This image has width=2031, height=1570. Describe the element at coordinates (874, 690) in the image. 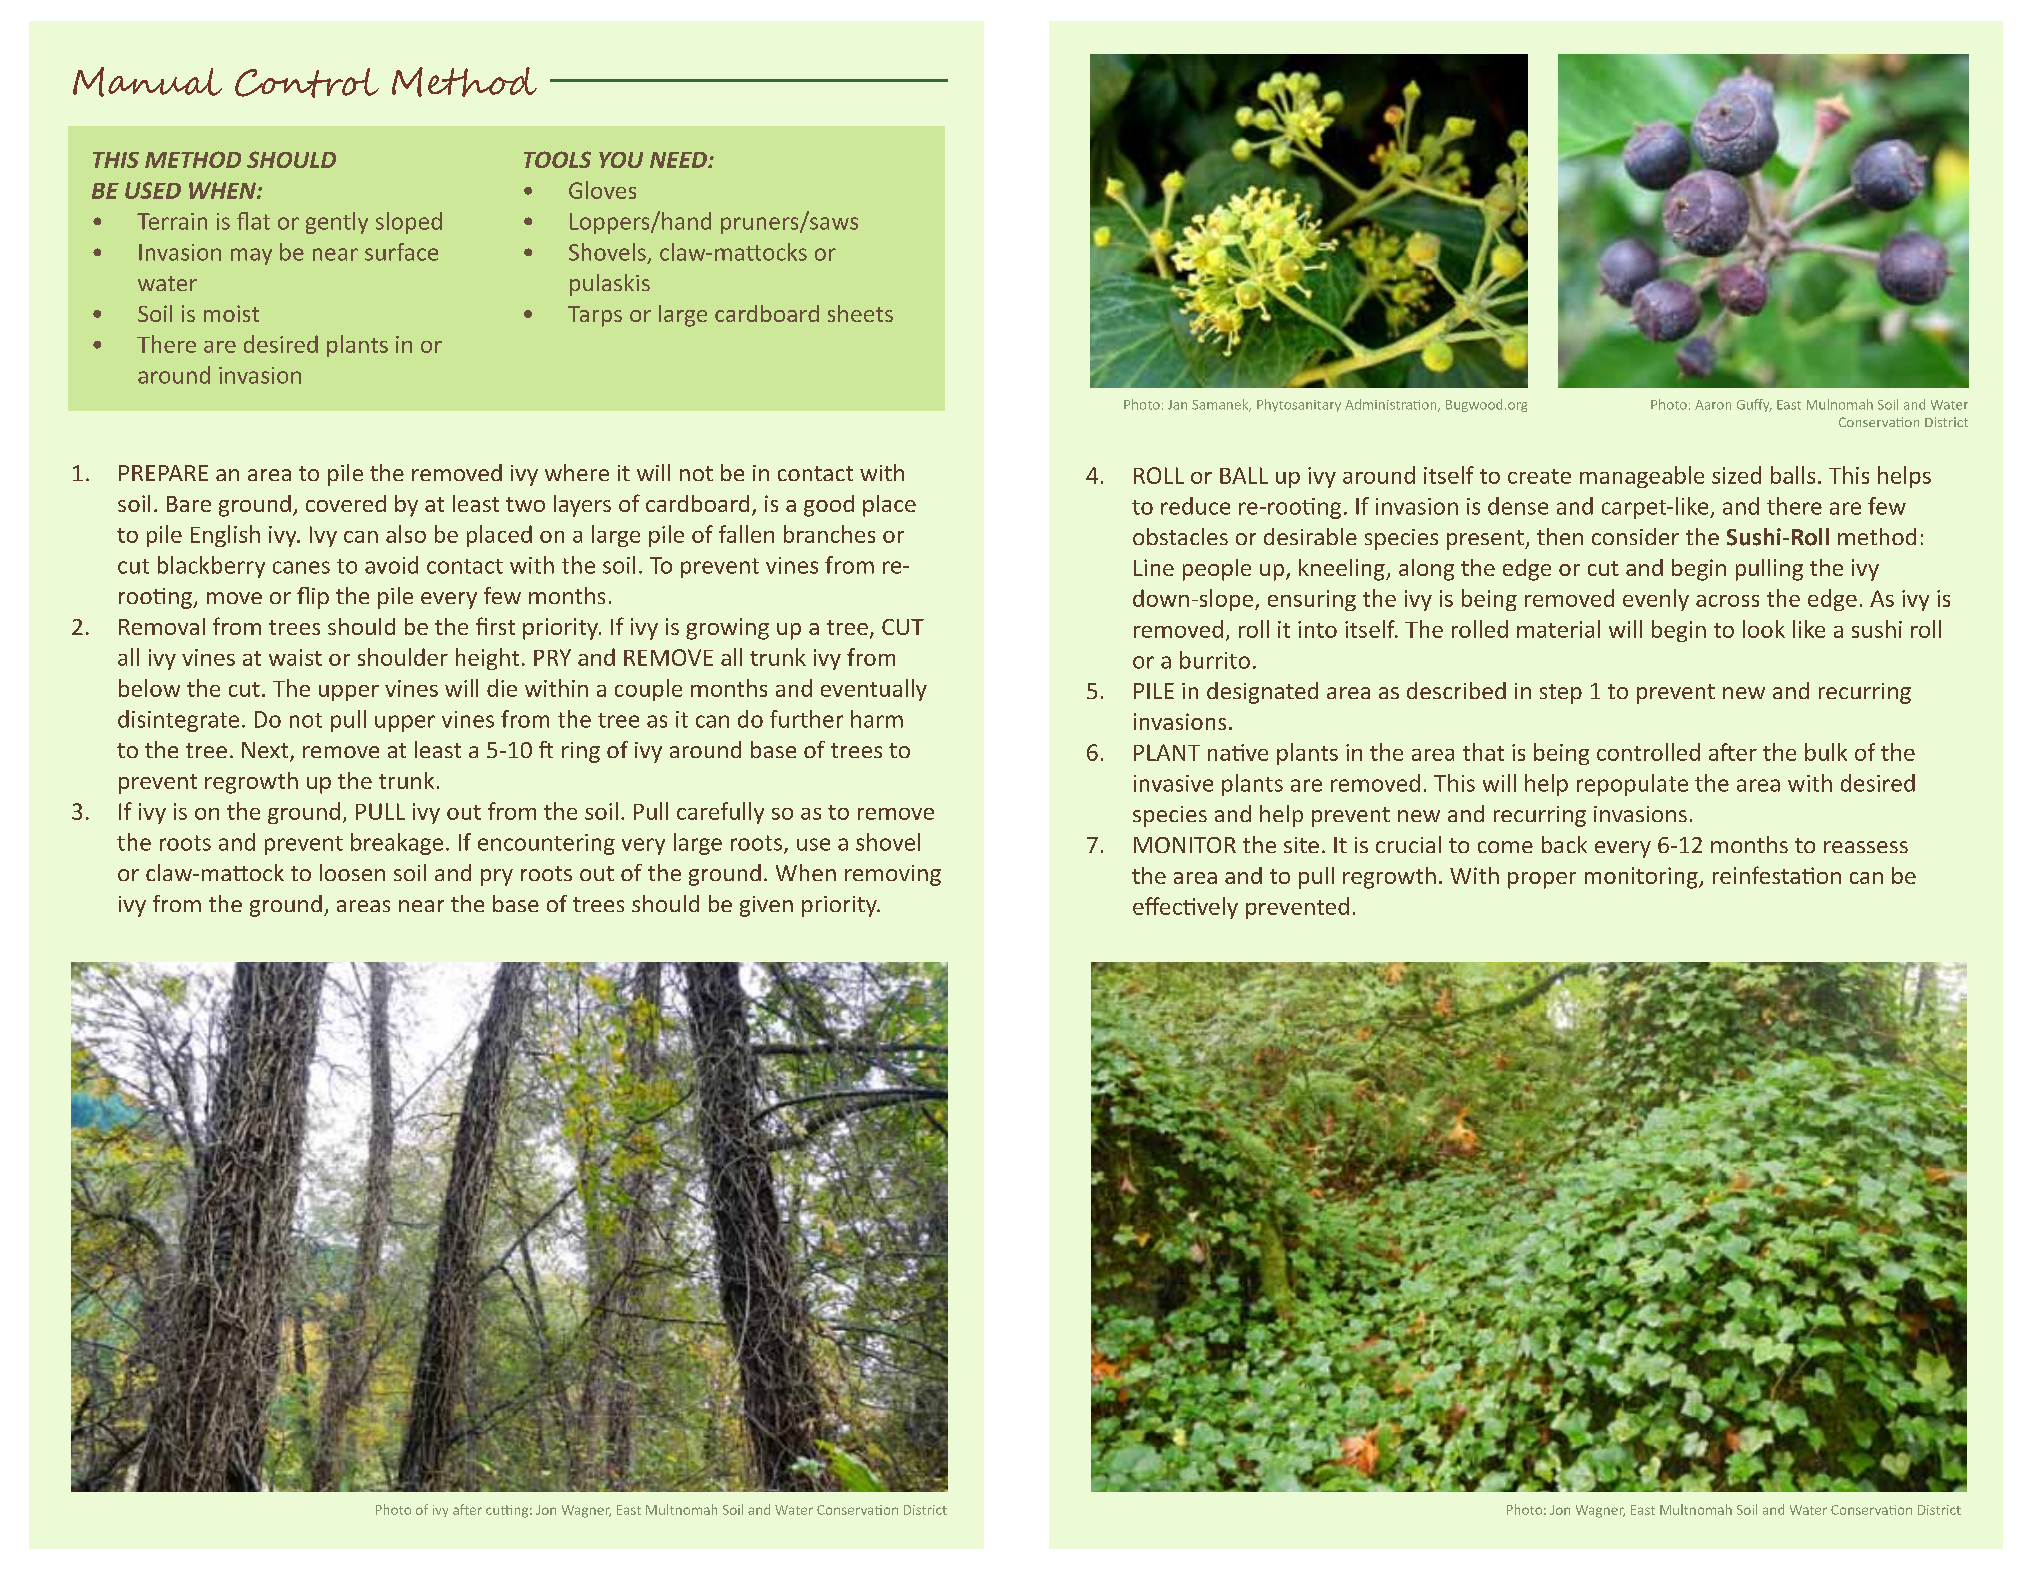

I see `eventually` at that location.
